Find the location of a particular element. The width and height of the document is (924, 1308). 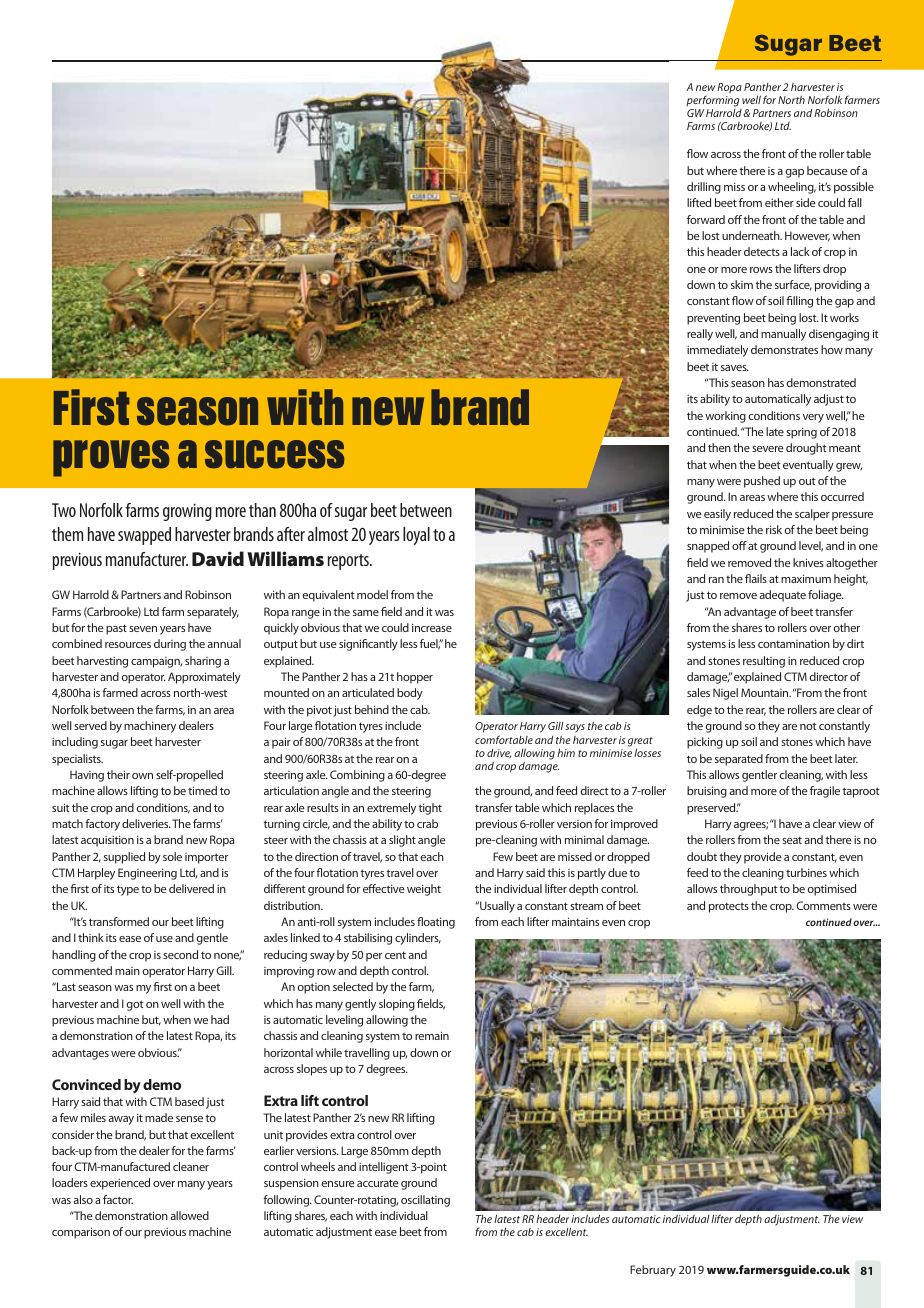

wheeling is located at coordinates (792, 188).
